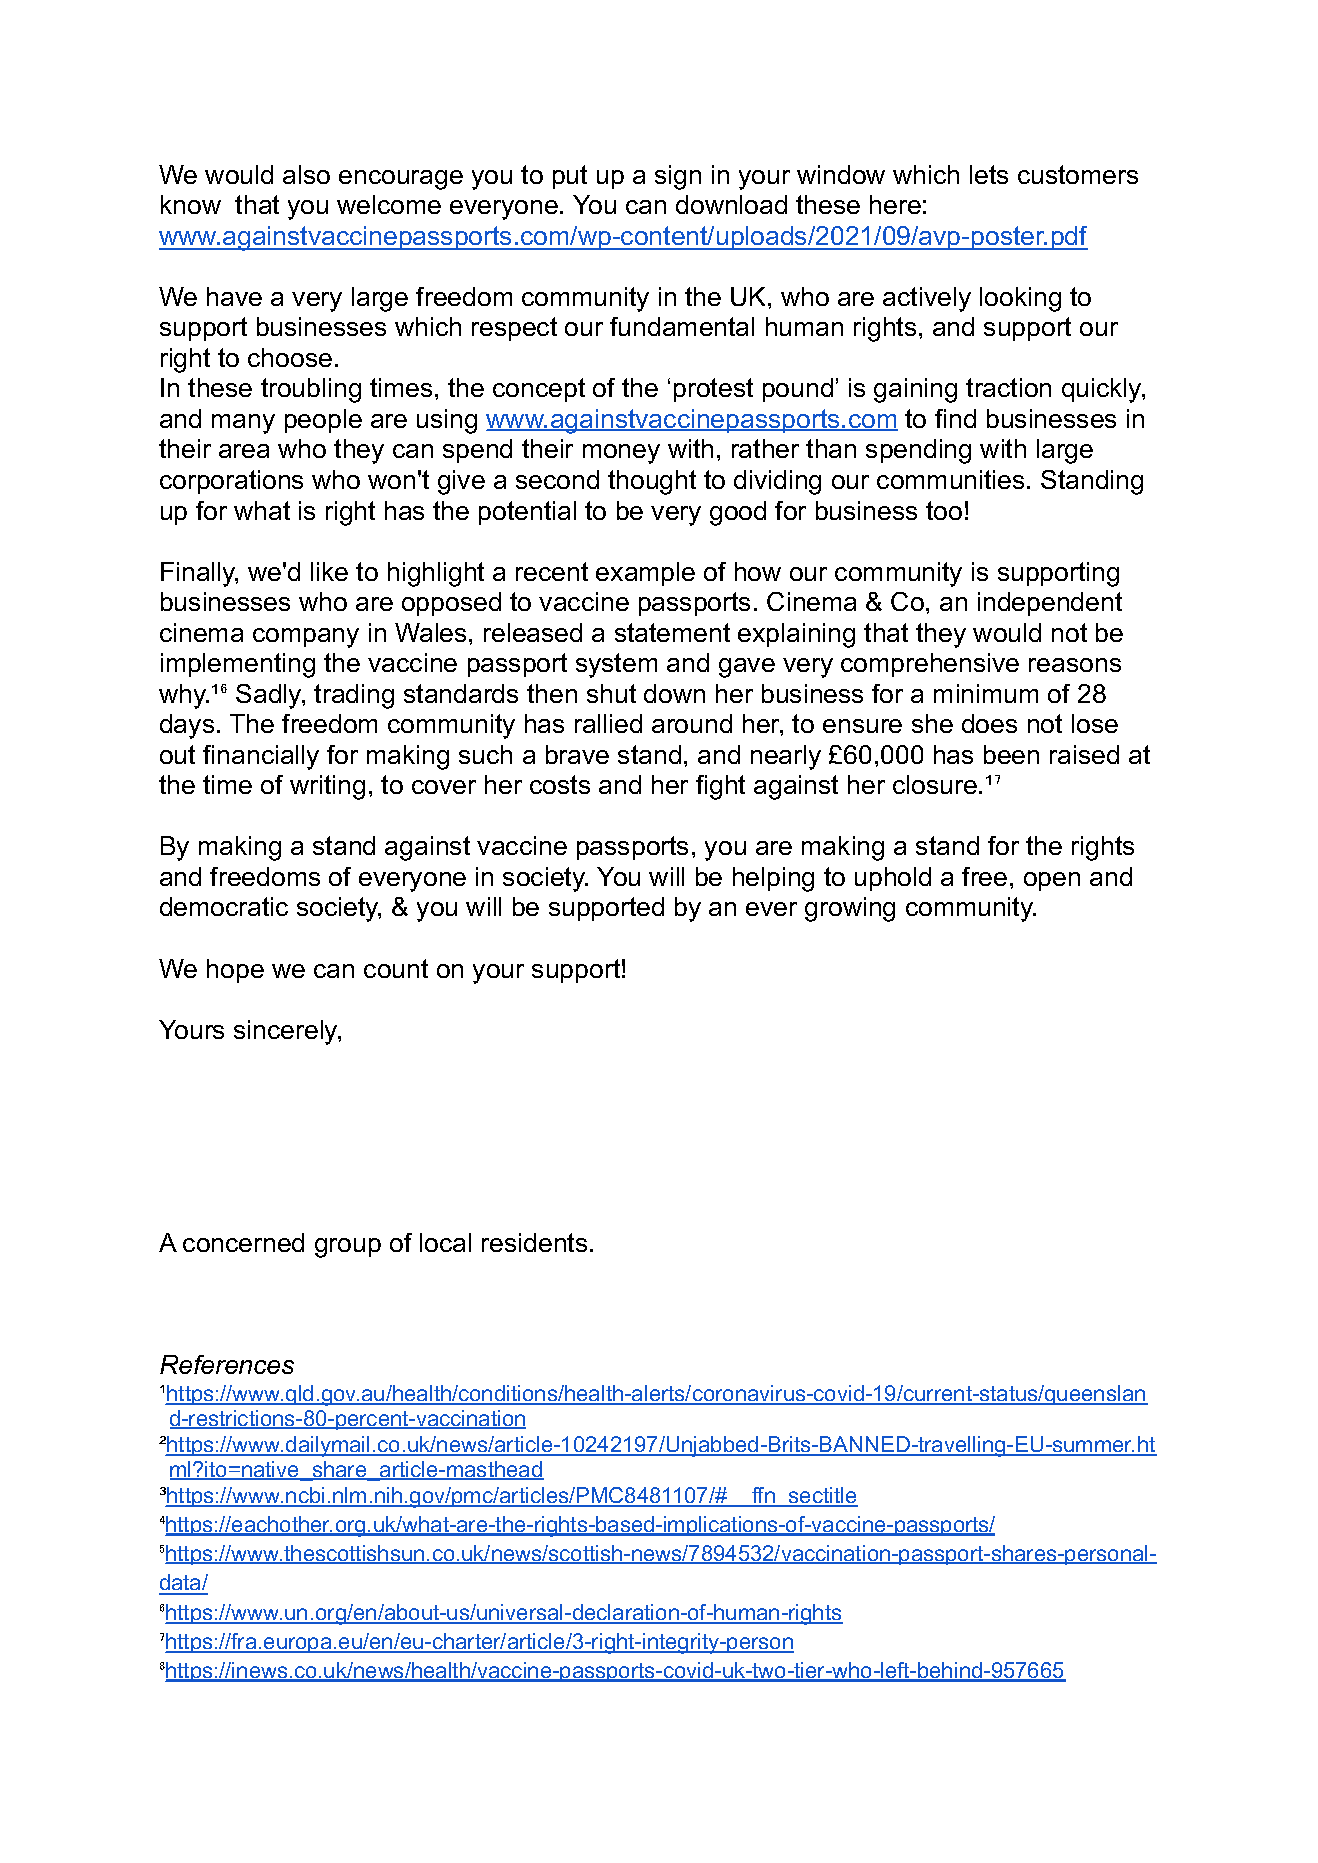 Image resolution: width=1318 pixels, height=1863 pixels. I want to click on References, so click(227, 1364).
